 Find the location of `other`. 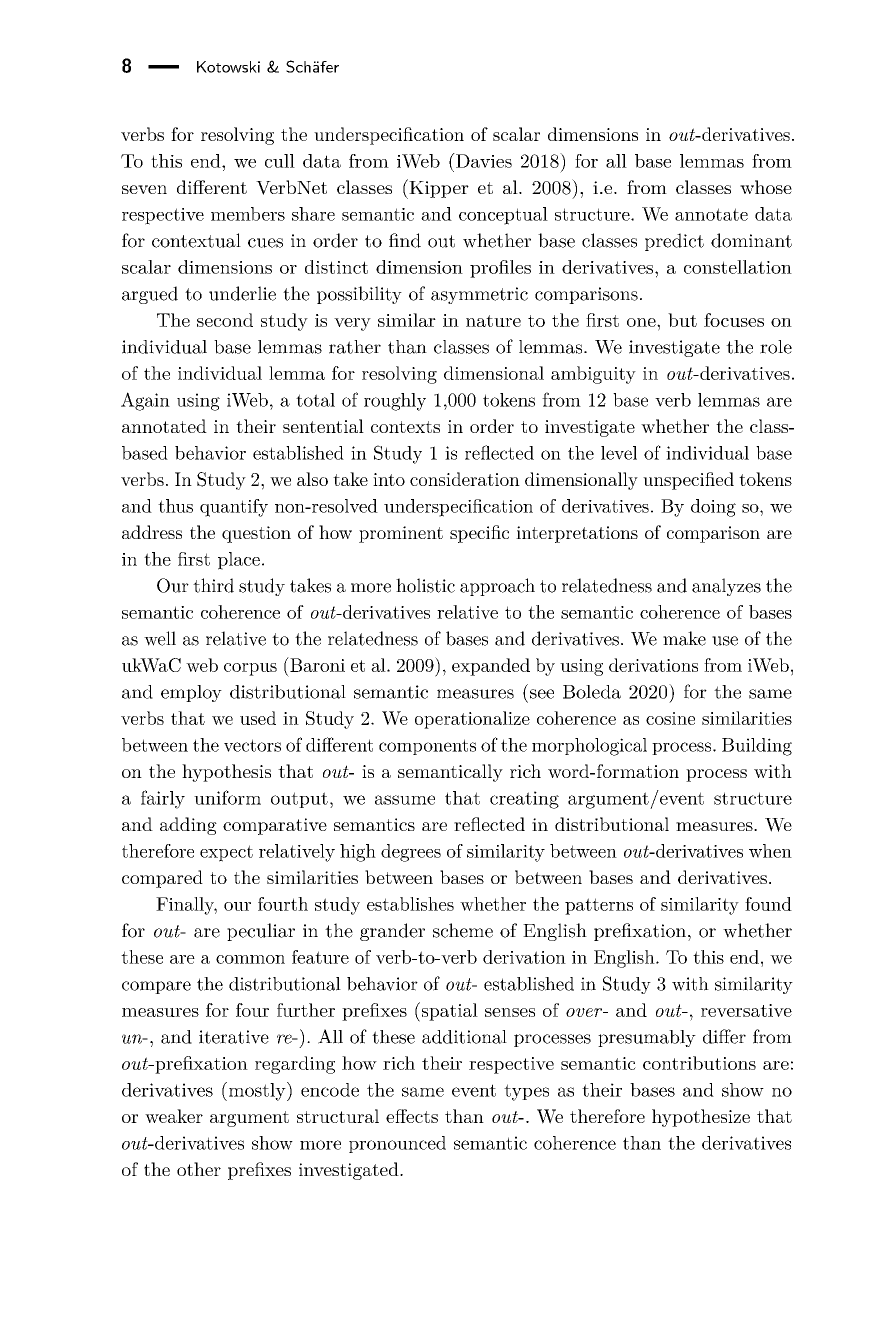

other is located at coordinates (199, 1169).
